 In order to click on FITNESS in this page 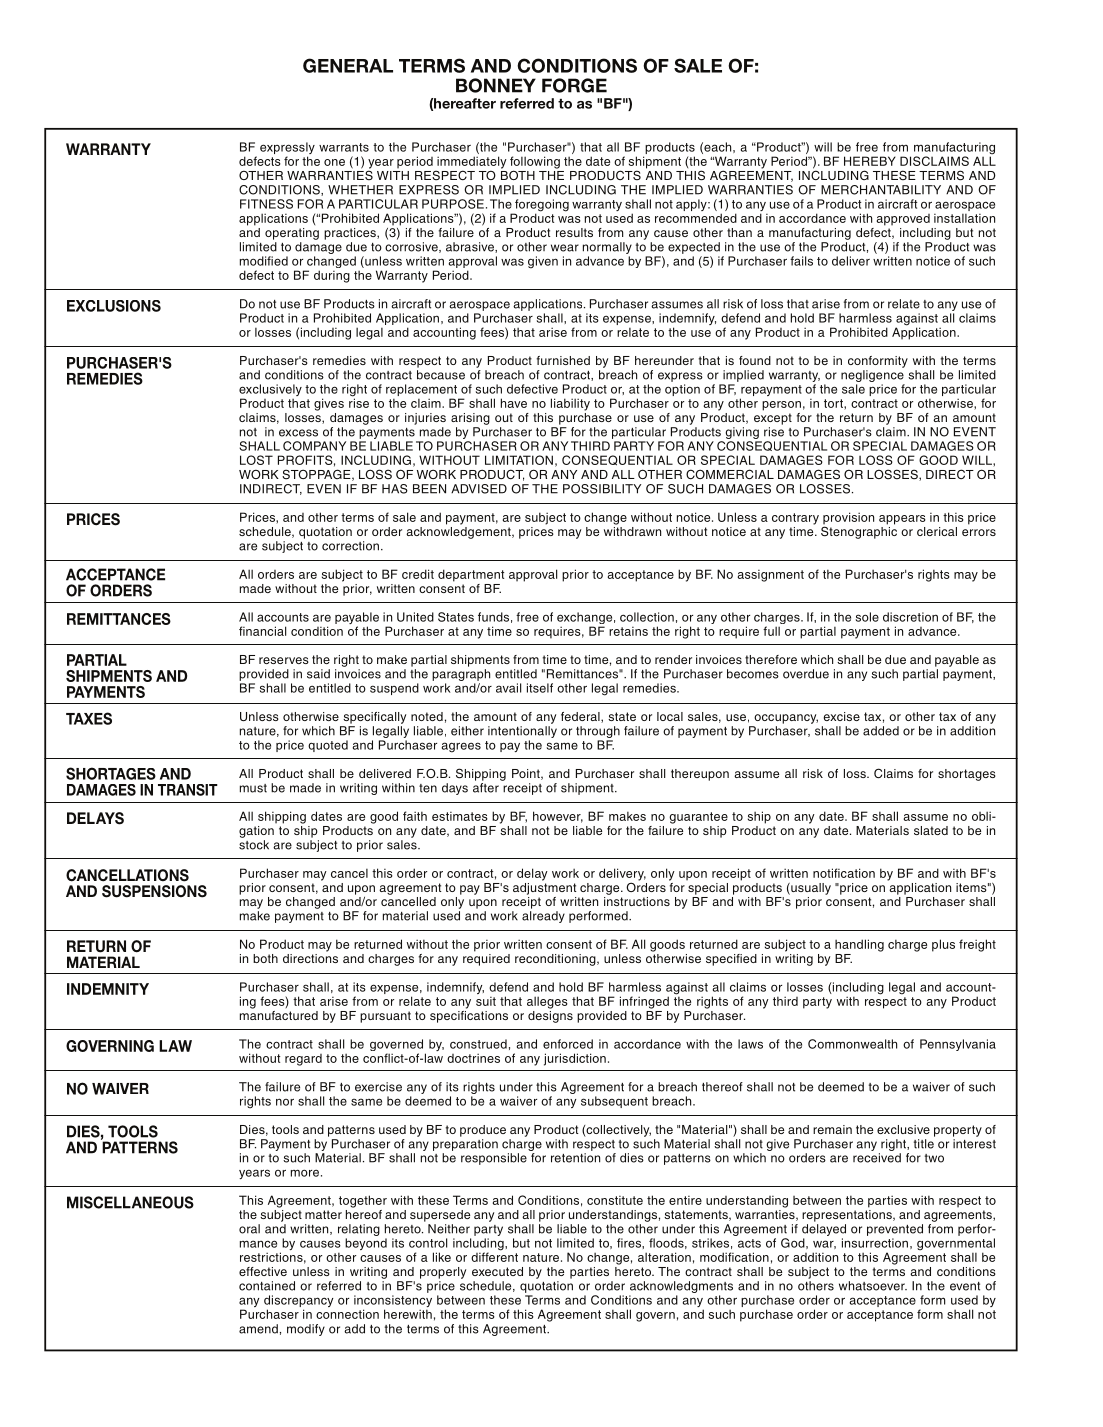, I will do `click(266, 204)`.
